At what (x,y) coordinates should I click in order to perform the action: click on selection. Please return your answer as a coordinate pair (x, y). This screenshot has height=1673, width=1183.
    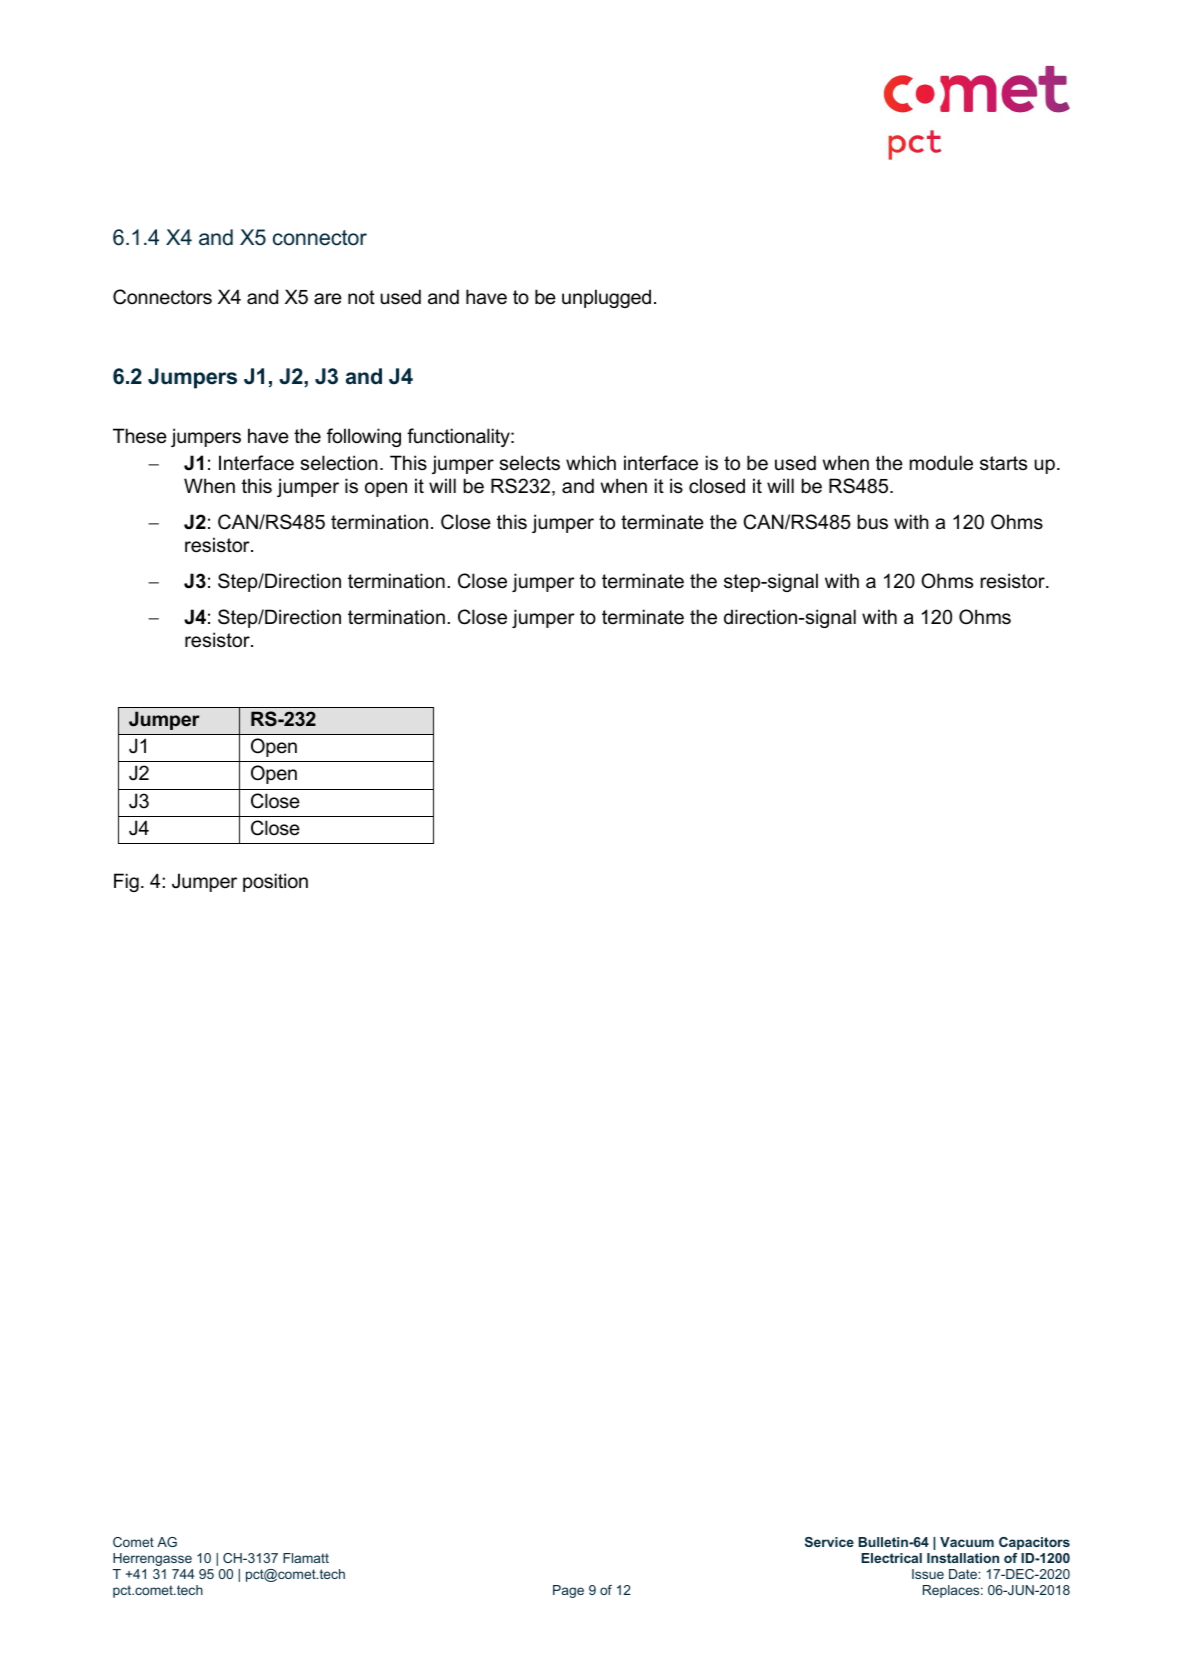
    Looking at the image, I should click on (339, 463).
